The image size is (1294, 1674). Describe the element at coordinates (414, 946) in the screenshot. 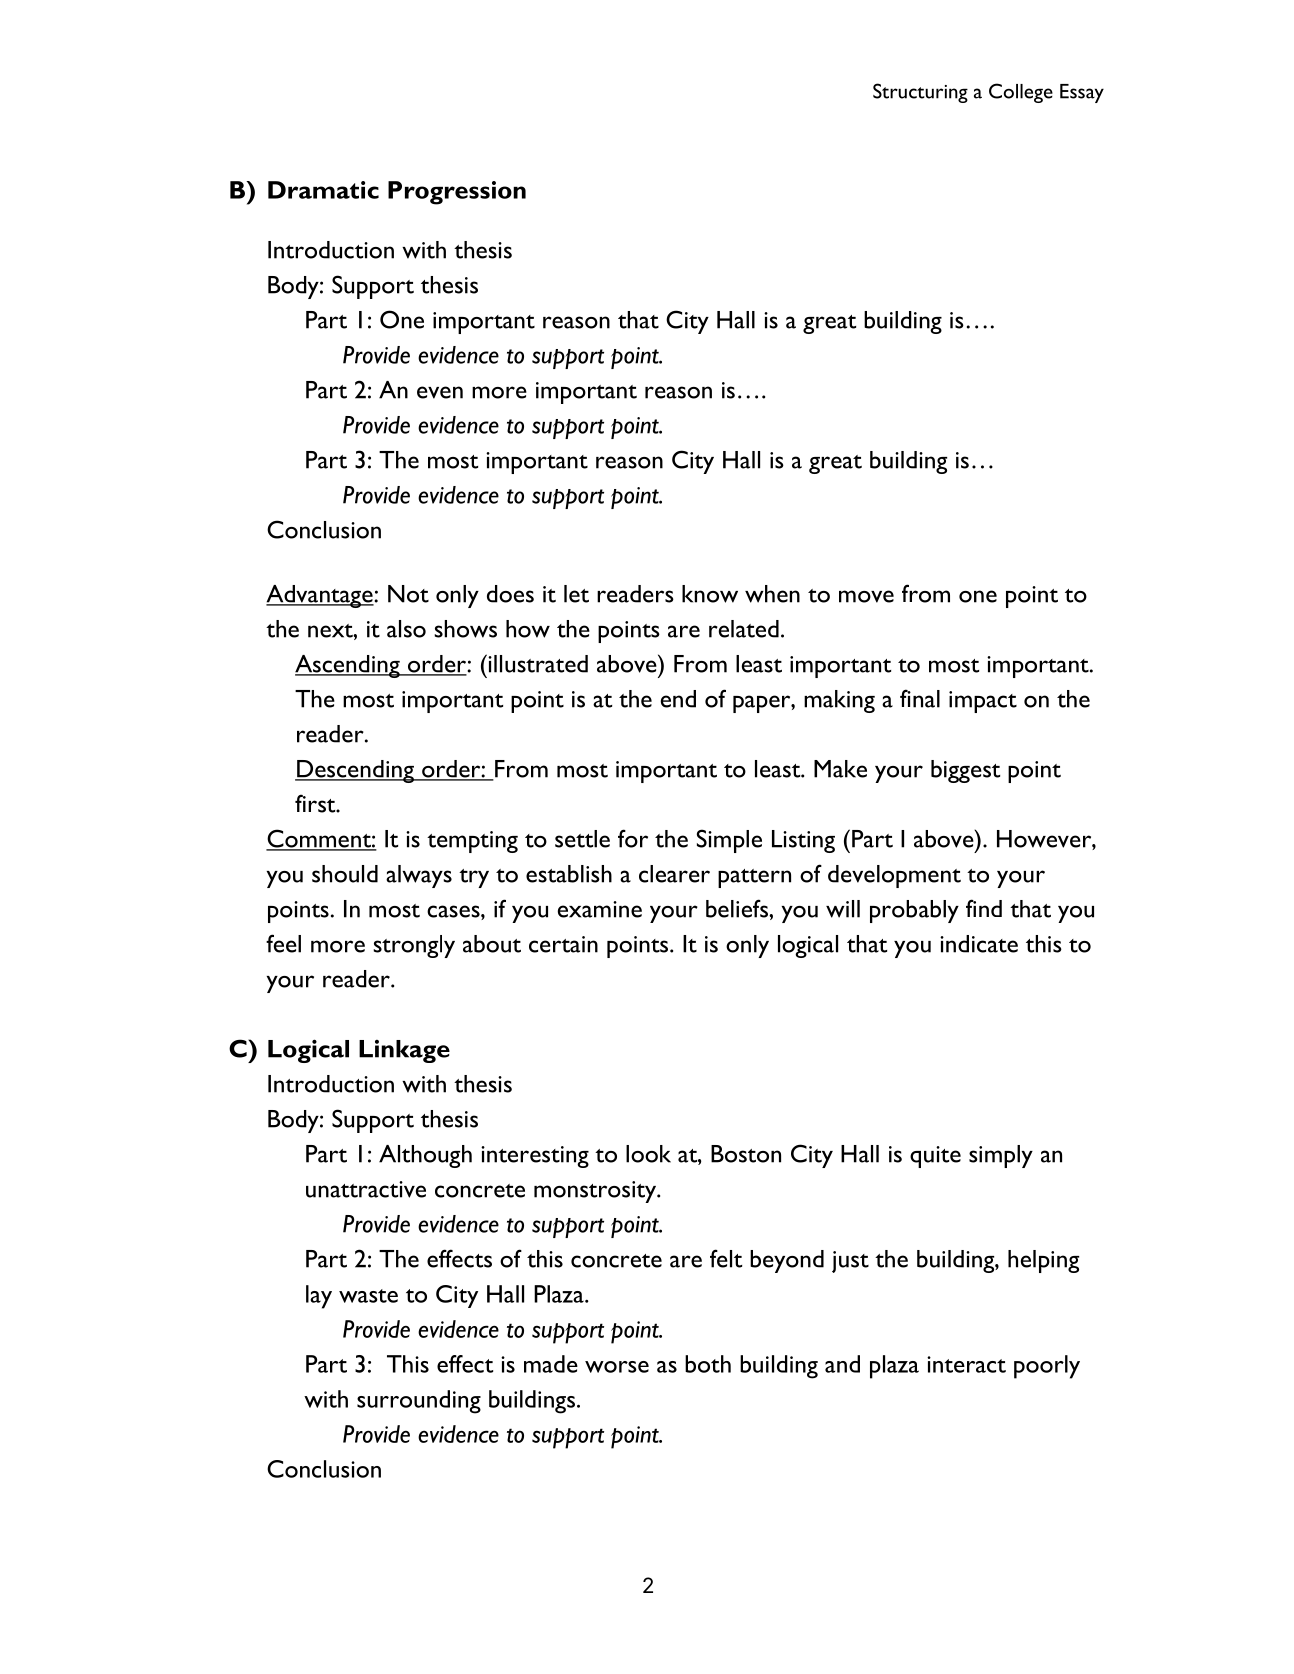

I see `strongly` at that location.
